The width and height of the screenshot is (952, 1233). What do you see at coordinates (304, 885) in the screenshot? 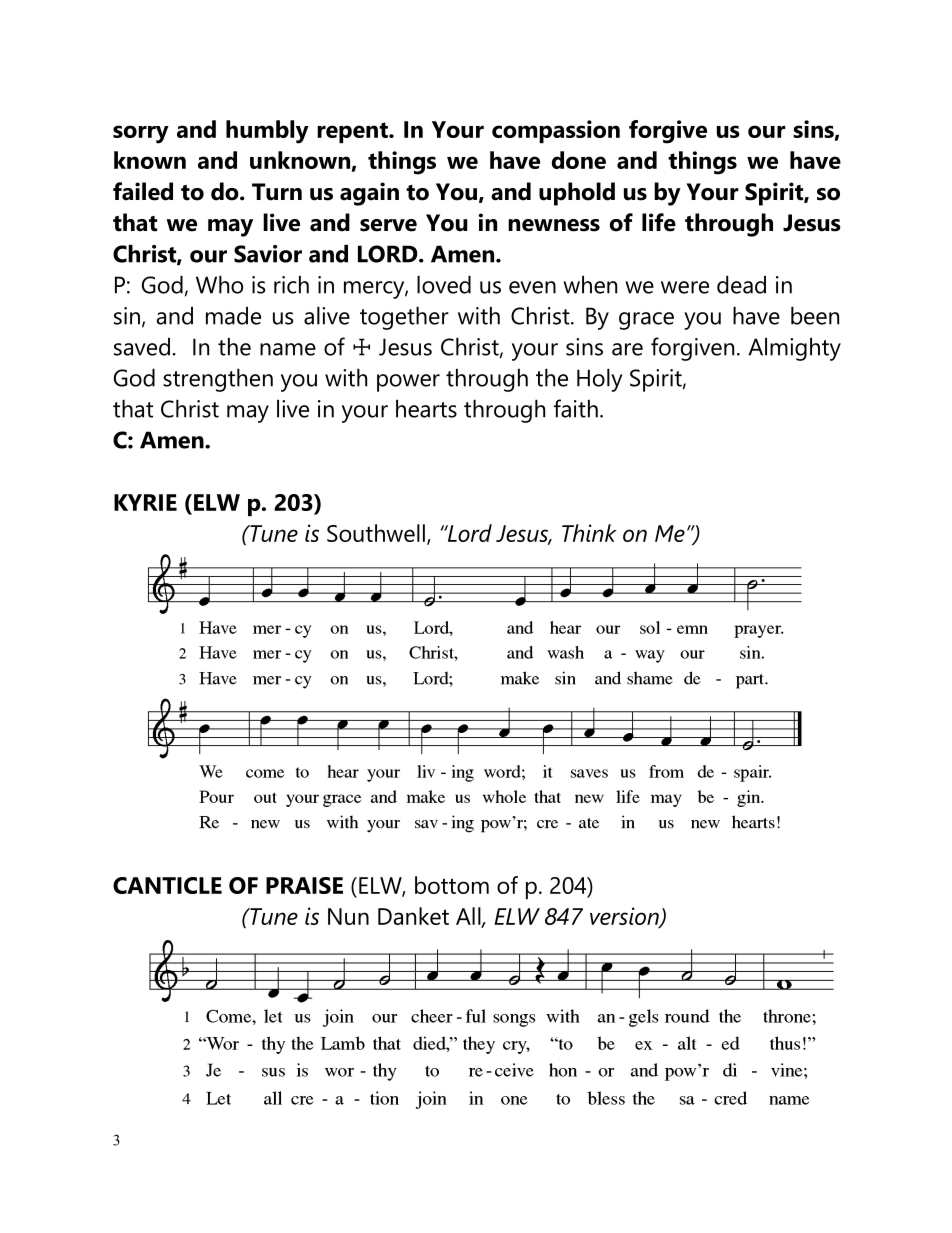
I see `PRAISE` at bounding box center [304, 885].
